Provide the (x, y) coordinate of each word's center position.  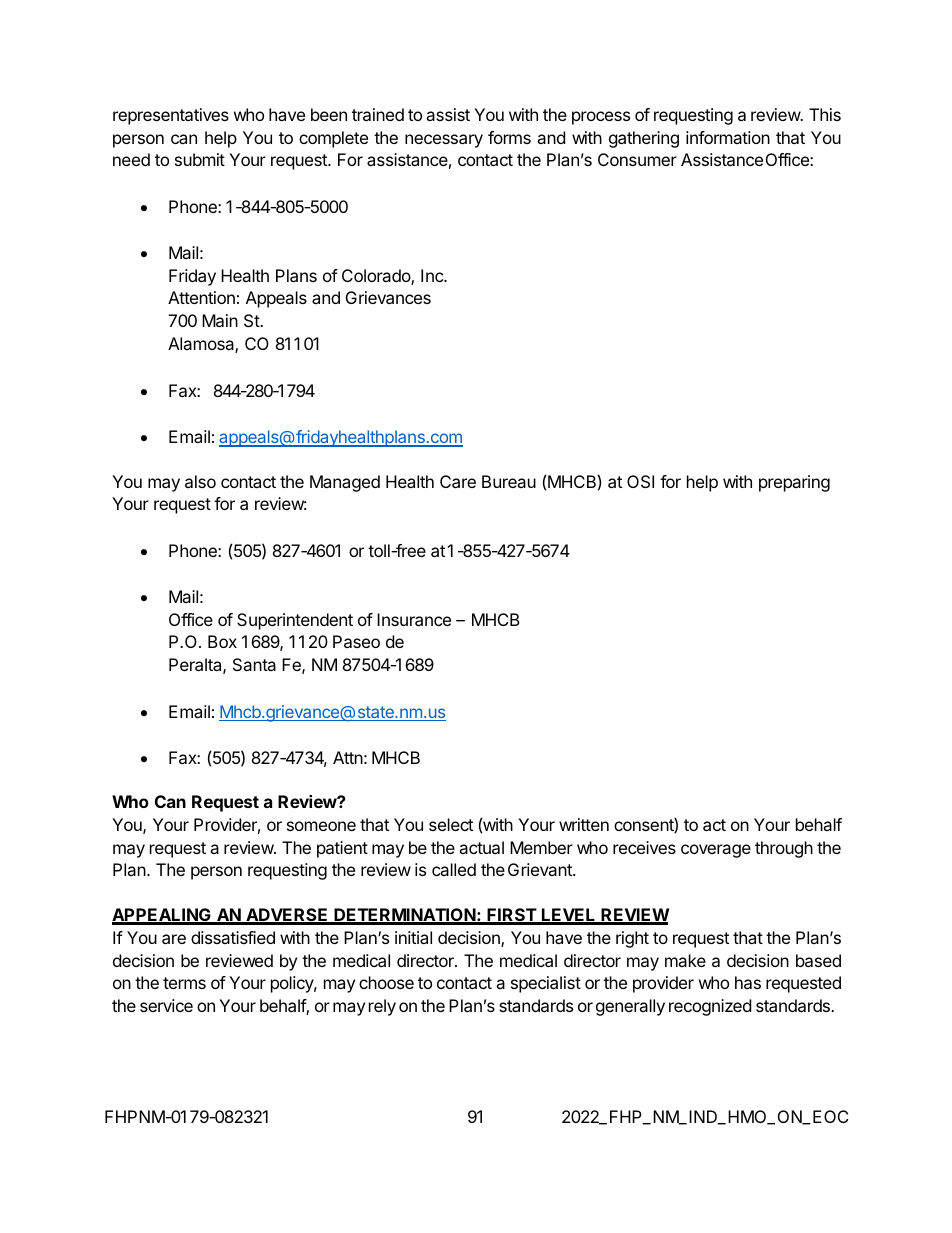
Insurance (414, 619)
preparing (794, 483)
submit (200, 159)
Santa (254, 664)
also (200, 481)
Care (458, 481)
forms (509, 137)
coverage (716, 851)
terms (184, 983)
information (728, 137)
